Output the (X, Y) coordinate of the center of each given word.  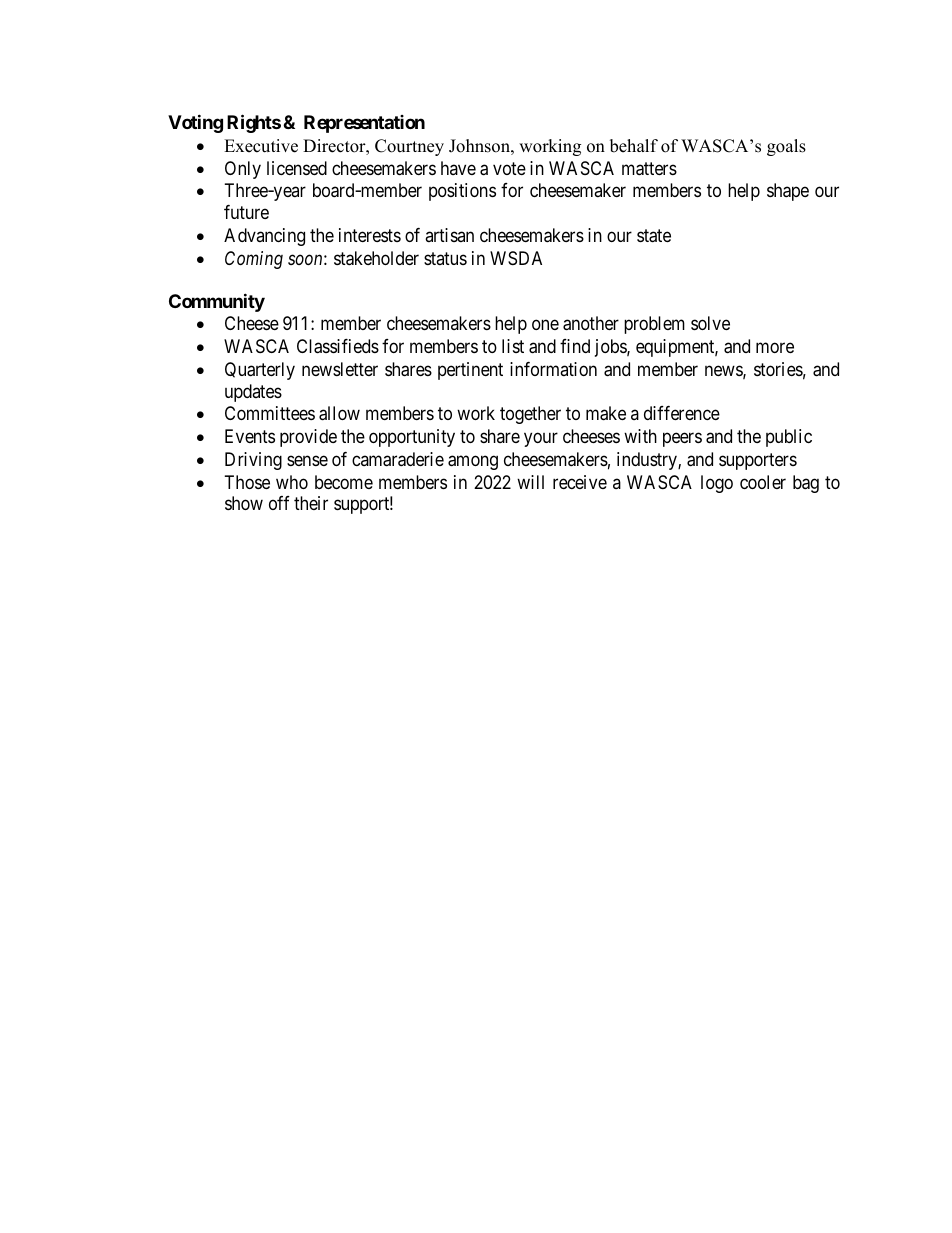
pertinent (470, 371)
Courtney (409, 147)
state (654, 236)
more (775, 348)
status (445, 258)
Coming (254, 260)
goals (786, 147)
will (530, 482)
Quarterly (260, 371)
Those (247, 482)
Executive (261, 146)
